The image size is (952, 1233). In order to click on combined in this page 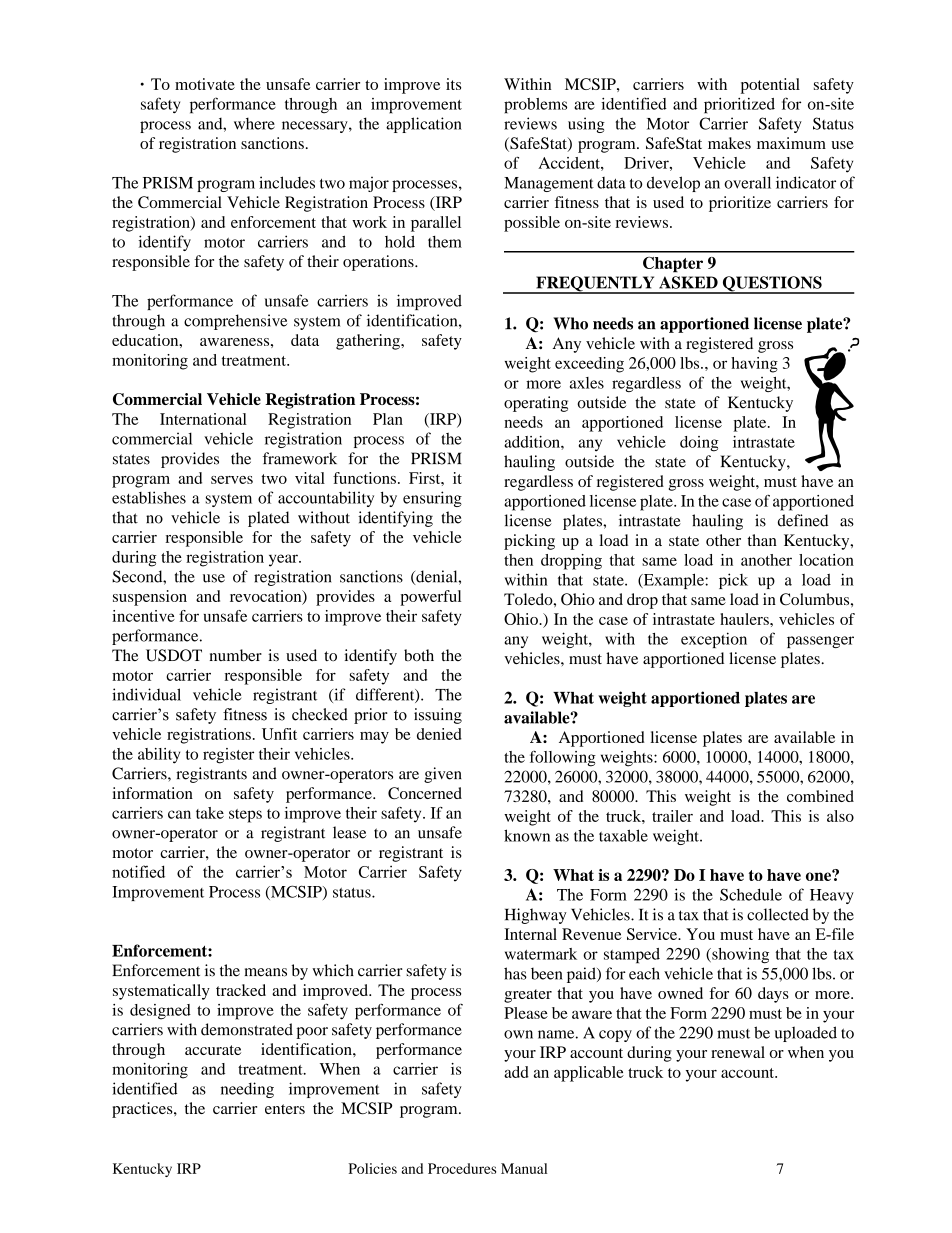, I will do `click(820, 796)`.
